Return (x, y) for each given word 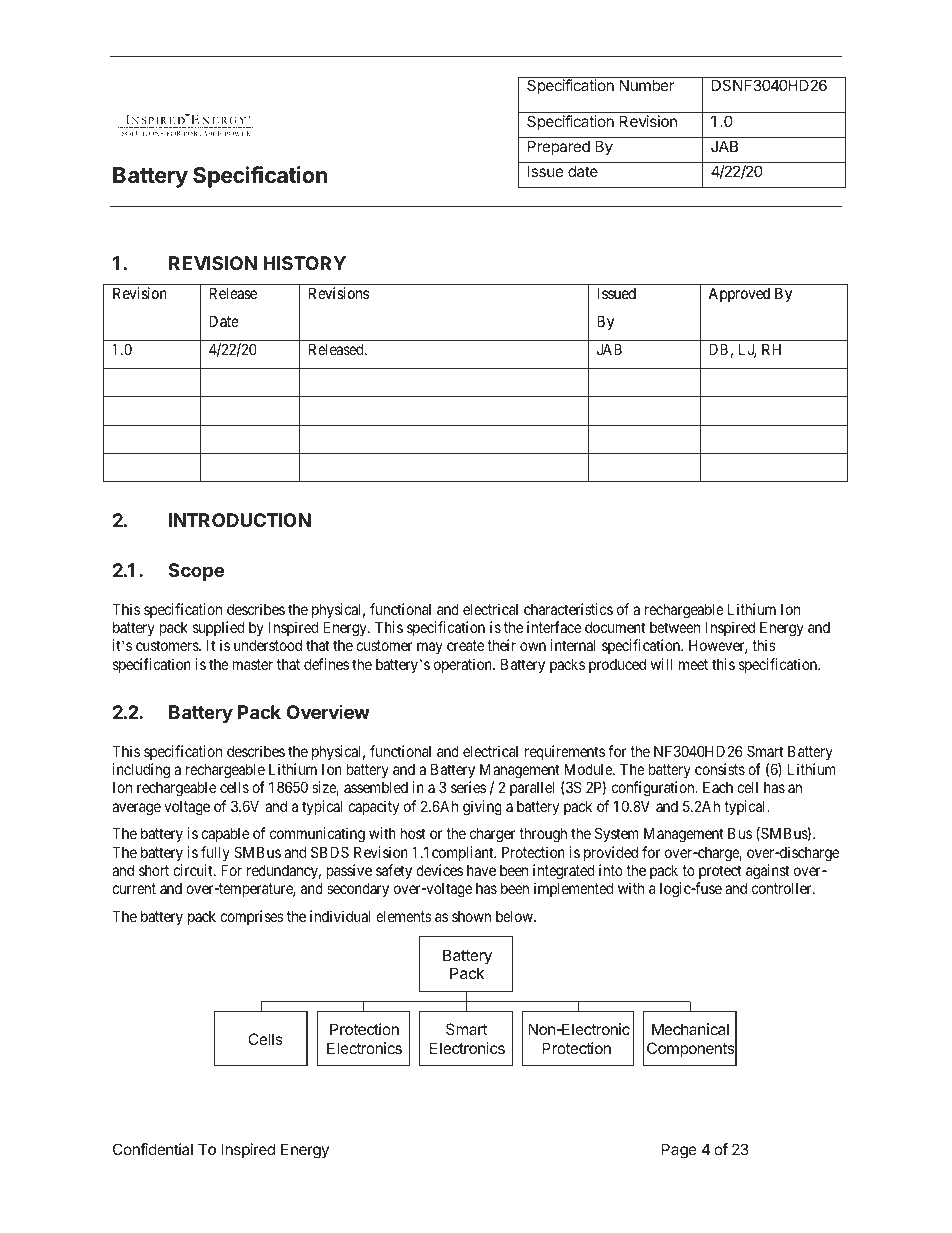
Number (646, 85)
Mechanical (690, 1029)
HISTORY (304, 263)
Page (679, 1151)
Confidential (153, 1149)
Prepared (559, 147)
